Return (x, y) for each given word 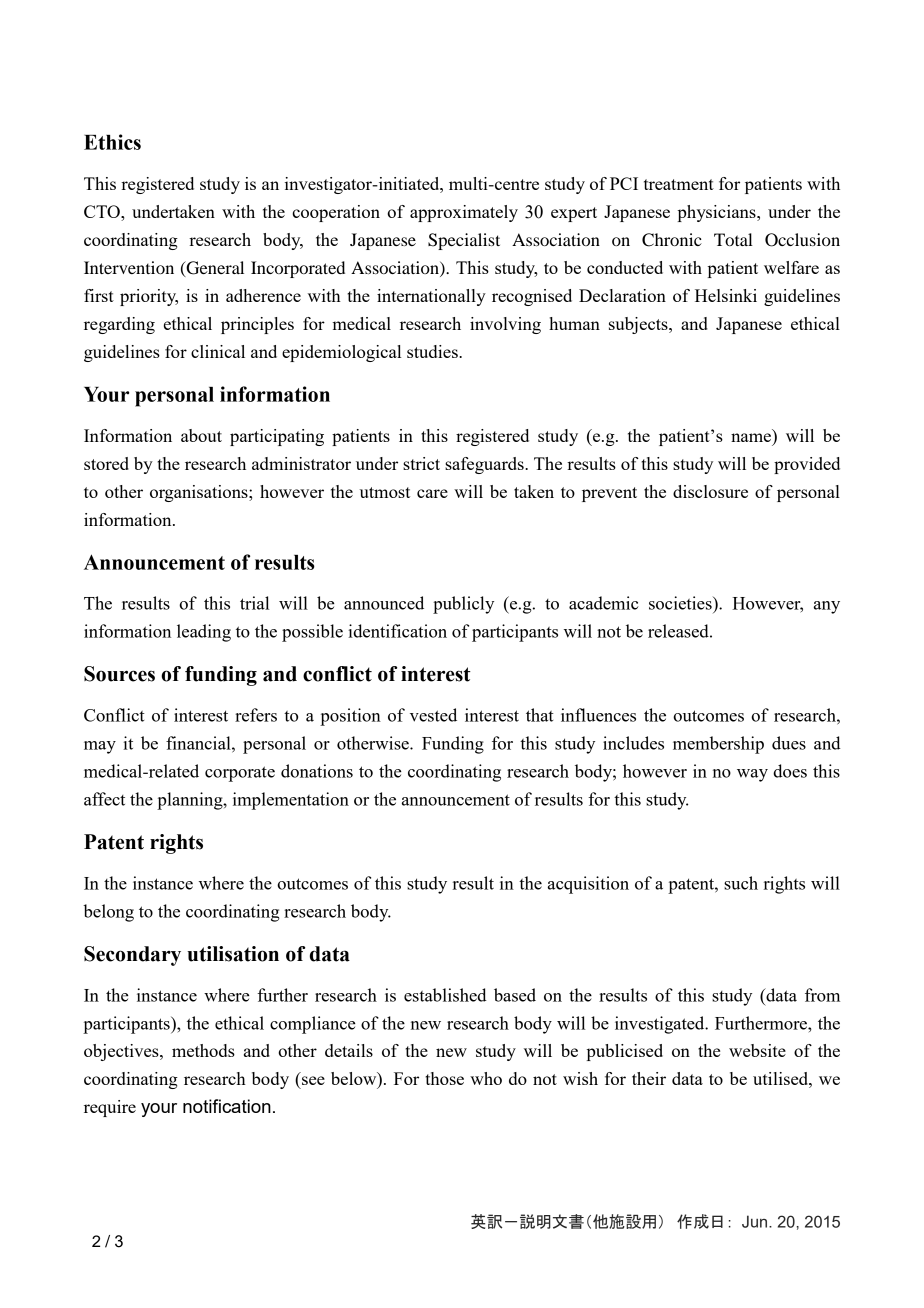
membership (718, 745)
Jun (756, 1221)
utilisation (233, 954)
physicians (718, 213)
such (741, 883)
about (201, 435)
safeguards (485, 465)
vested (433, 715)
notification (227, 1106)
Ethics (112, 142)
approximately (464, 213)
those (444, 1078)
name (751, 437)
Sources (119, 674)
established (445, 995)
